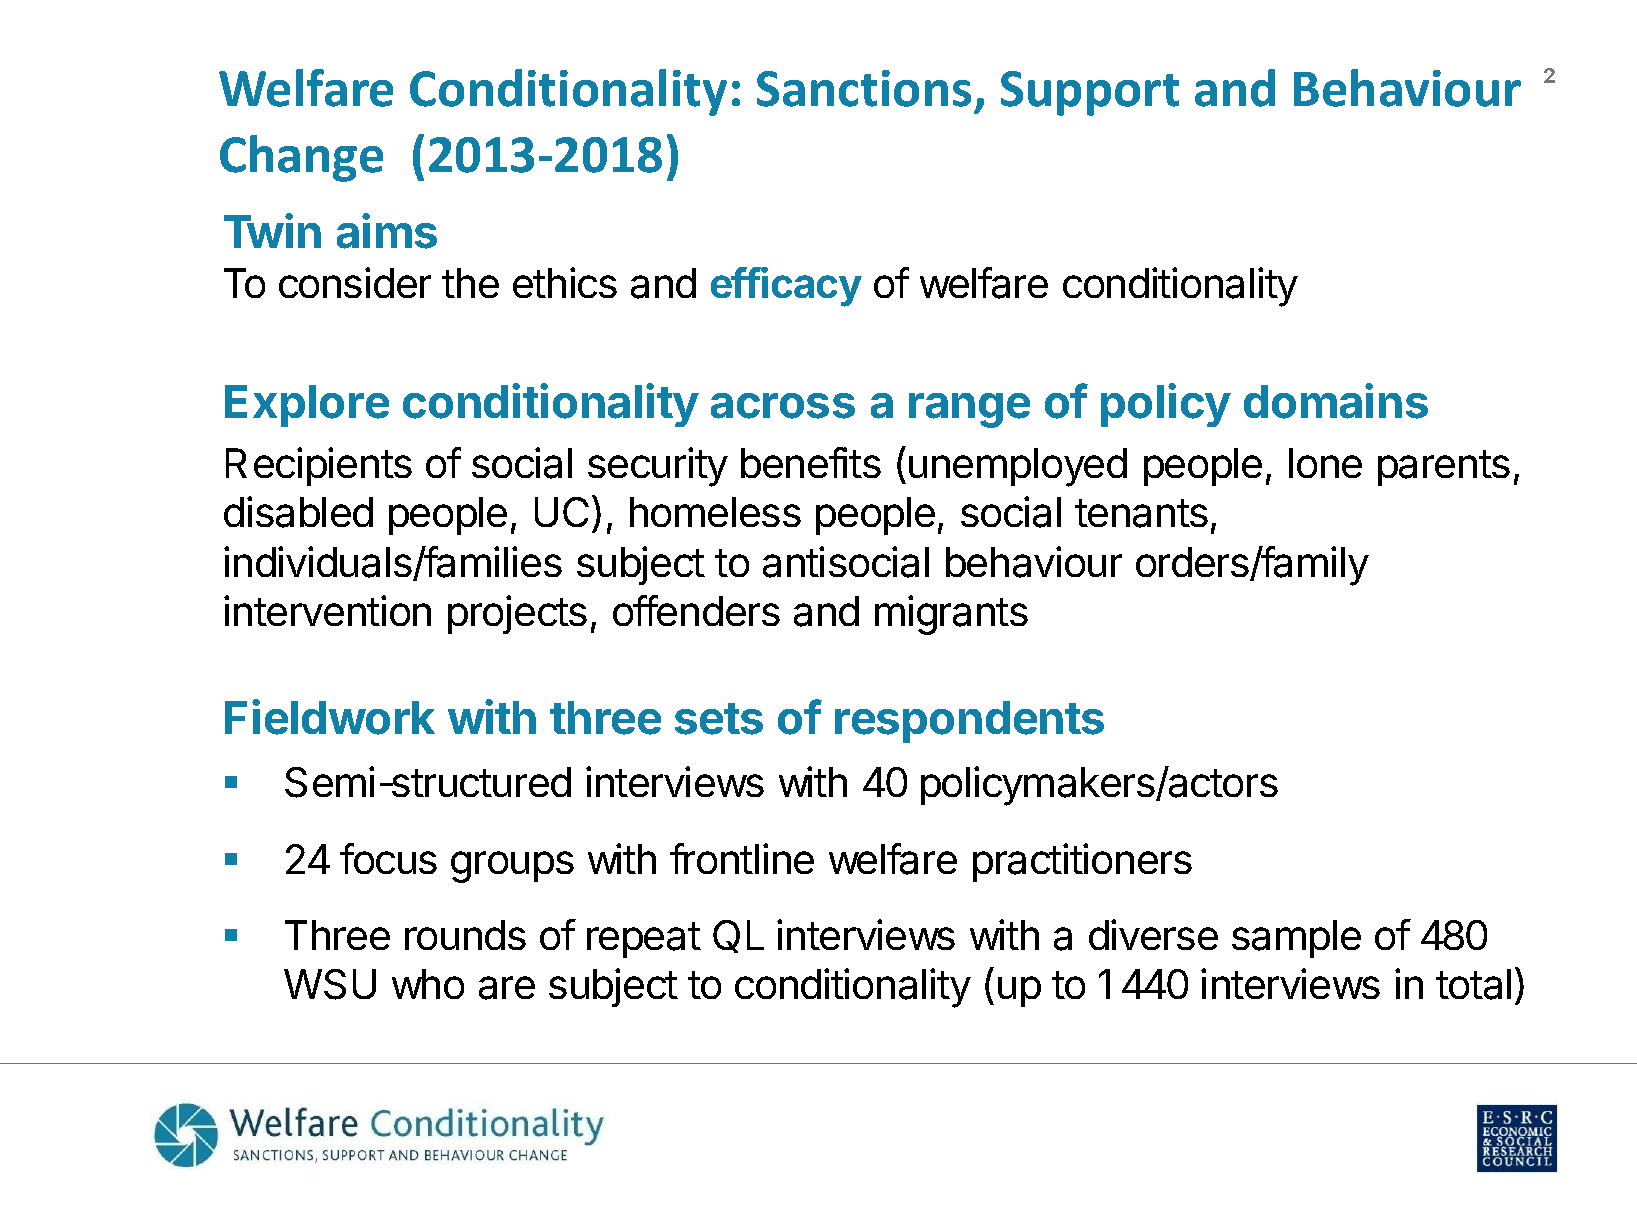  Describe the element at coordinates (864, 88) in the screenshot. I see `Sanctions` at that location.
